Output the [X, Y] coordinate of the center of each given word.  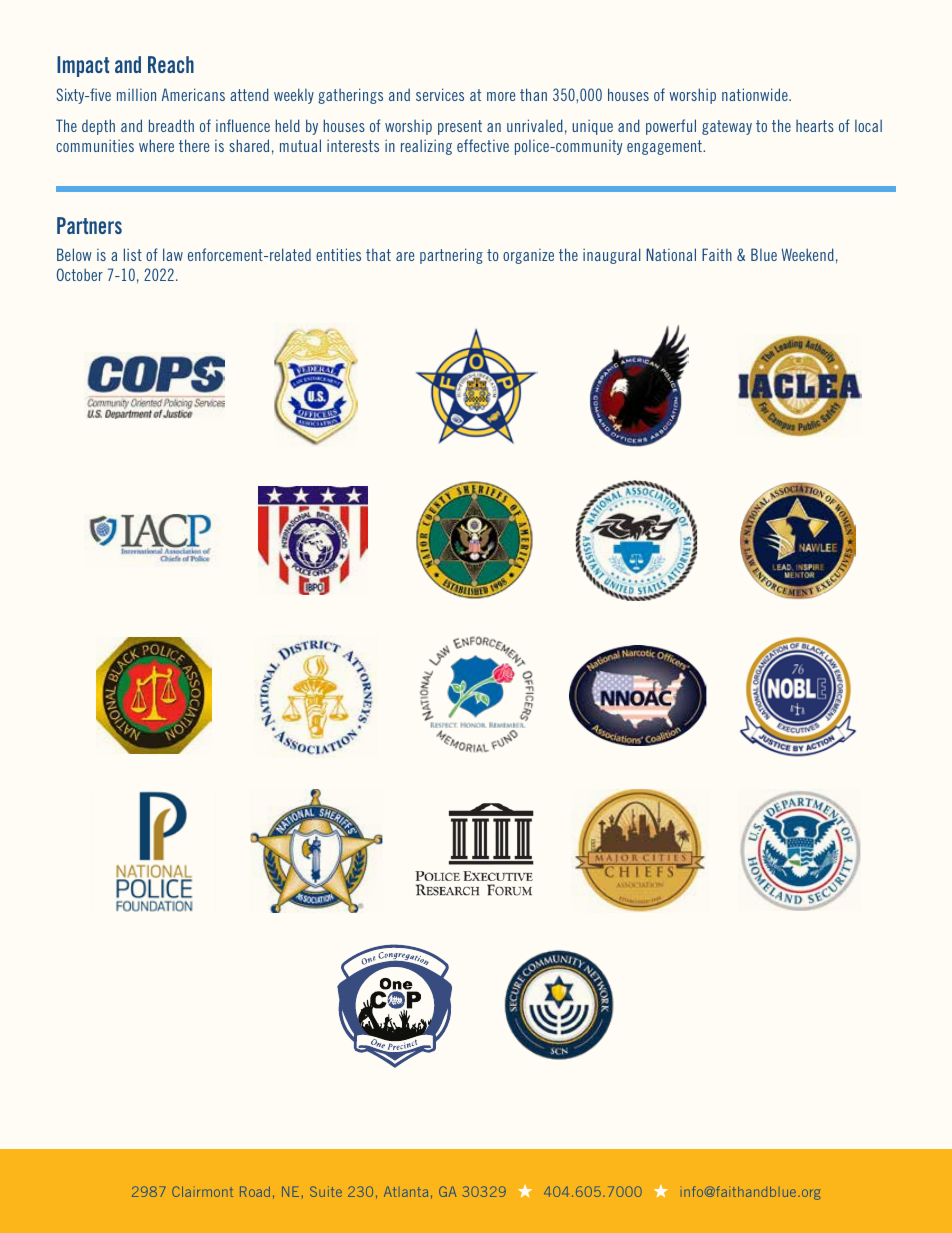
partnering [451, 256]
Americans [193, 94]
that [378, 254]
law [173, 254]
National [671, 254]
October [80, 274]
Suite [326, 1191]
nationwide [756, 94]
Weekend [808, 254]
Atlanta [406, 1191]
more [501, 96]
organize [528, 256]
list [133, 254]
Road [255, 1191]
